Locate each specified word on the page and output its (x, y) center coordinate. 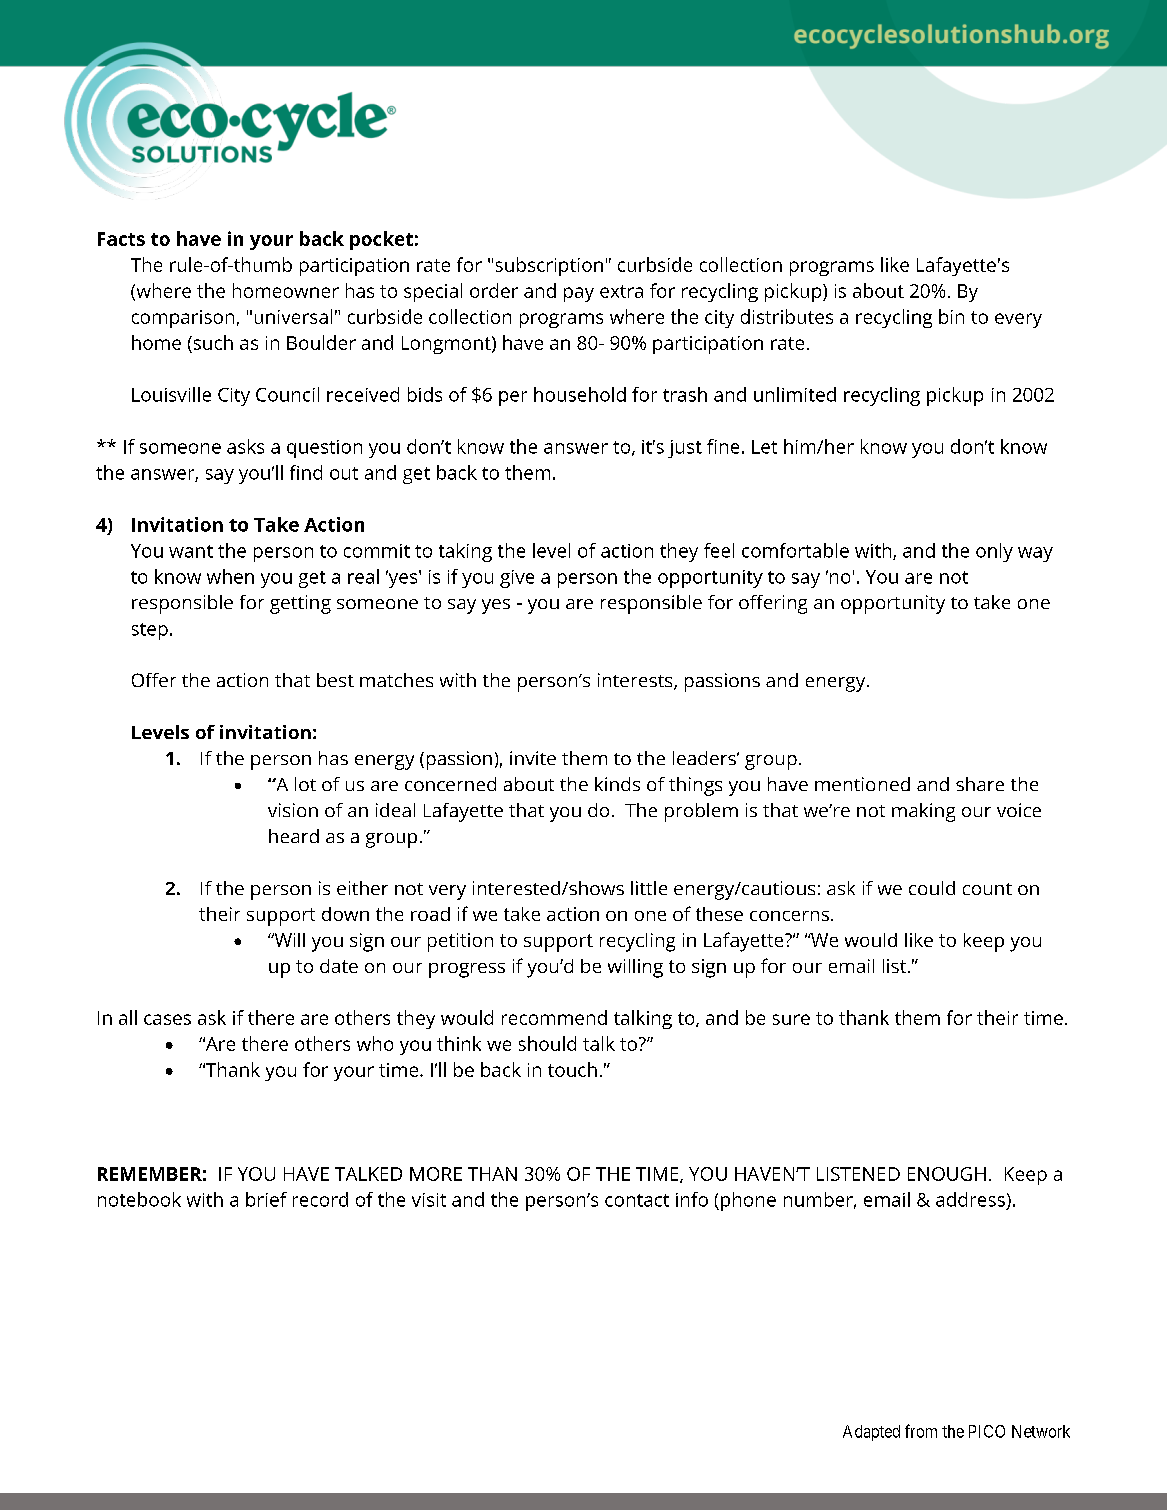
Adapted (871, 1433)
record (320, 1199)
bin (951, 316)
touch (572, 1069)
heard (294, 836)
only (994, 552)
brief (266, 1199)
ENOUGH (947, 1174)
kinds (617, 784)
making (923, 812)
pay (579, 294)
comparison (183, 319)
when (230, 576)
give (517, 579)
